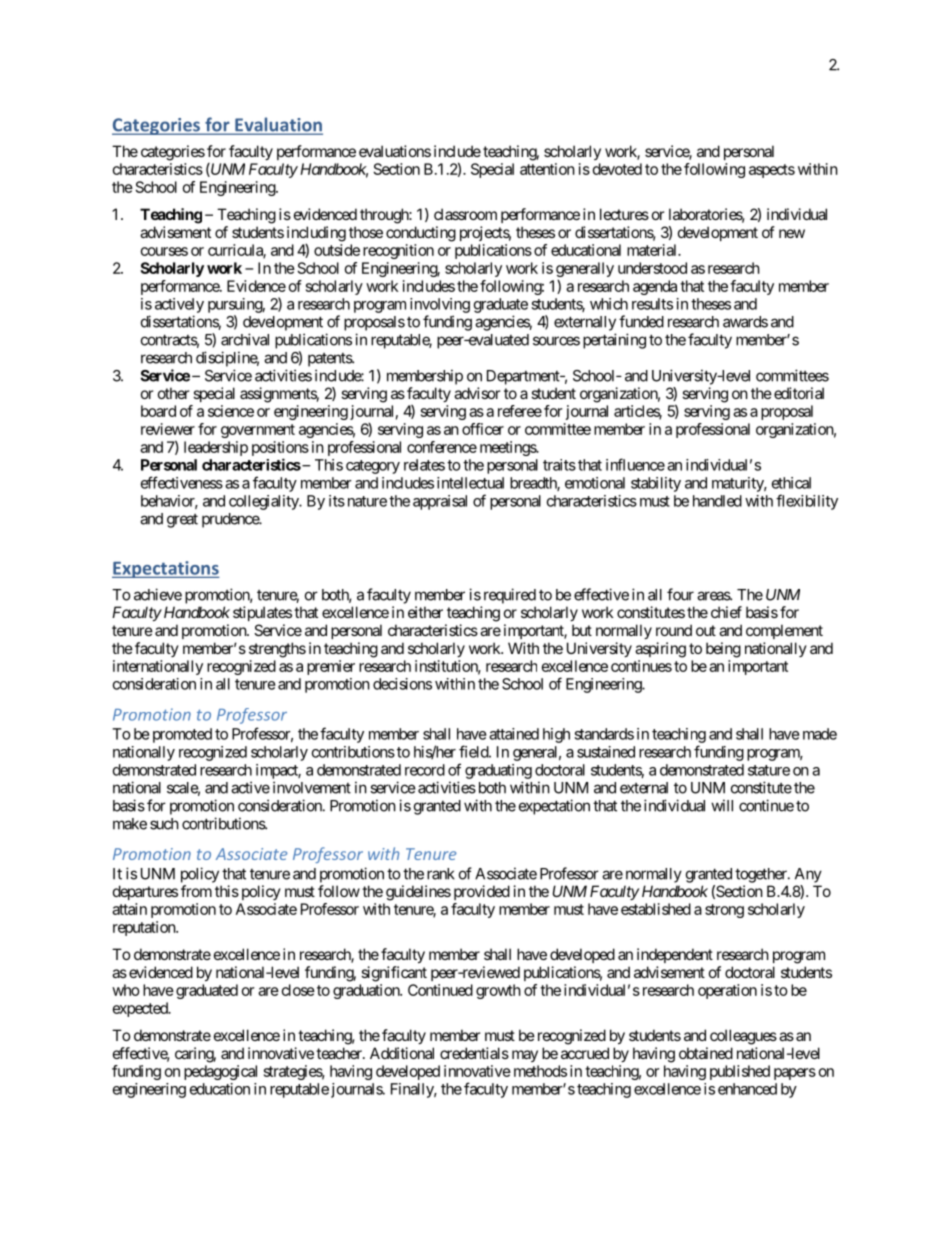  Describe the element at coordinates (182, 735) in the page. I see `promoted` at that location.
